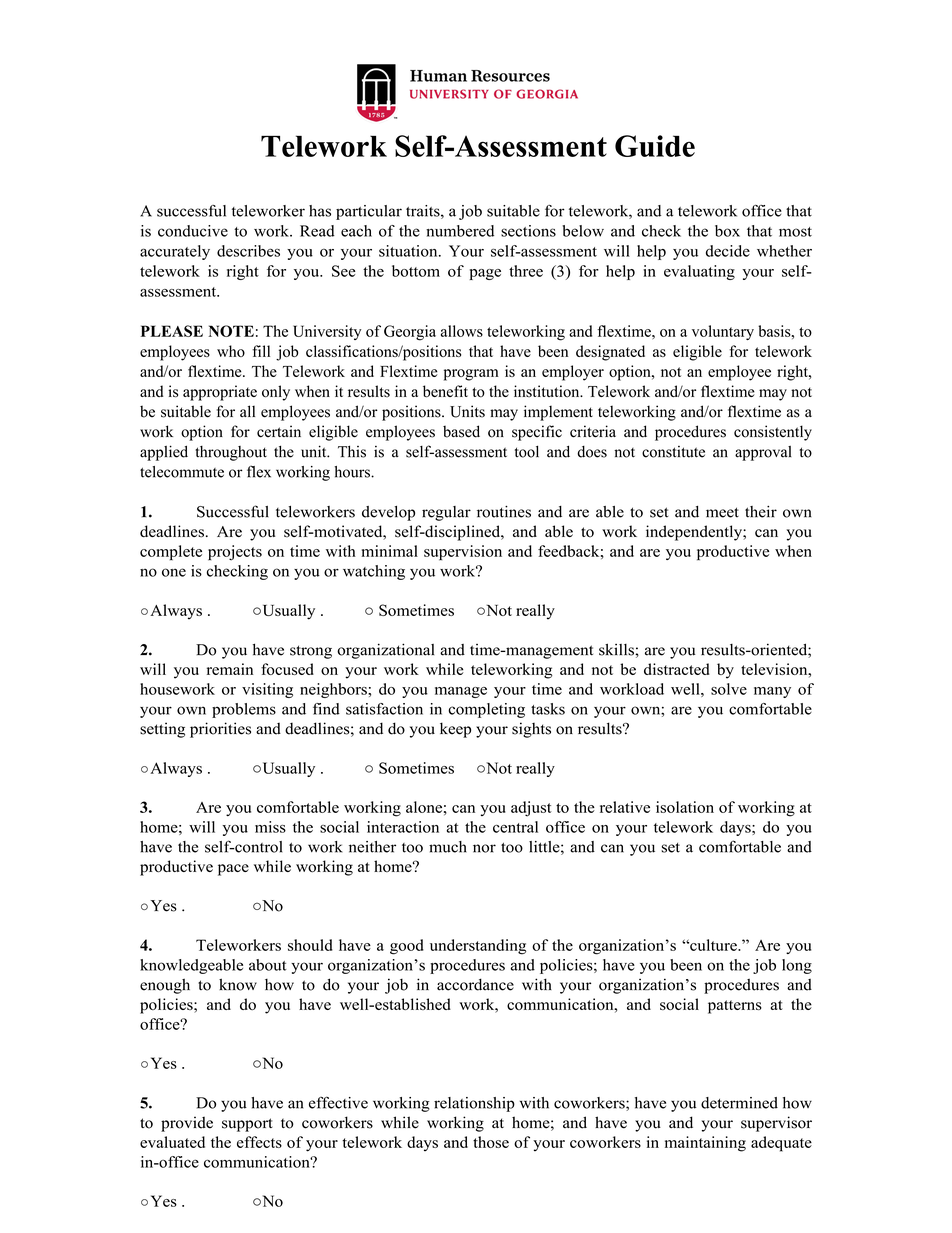  What do you see at coordinates (727, 231) in the screenshot?
I see `box` at bounding box center [727, 231].
